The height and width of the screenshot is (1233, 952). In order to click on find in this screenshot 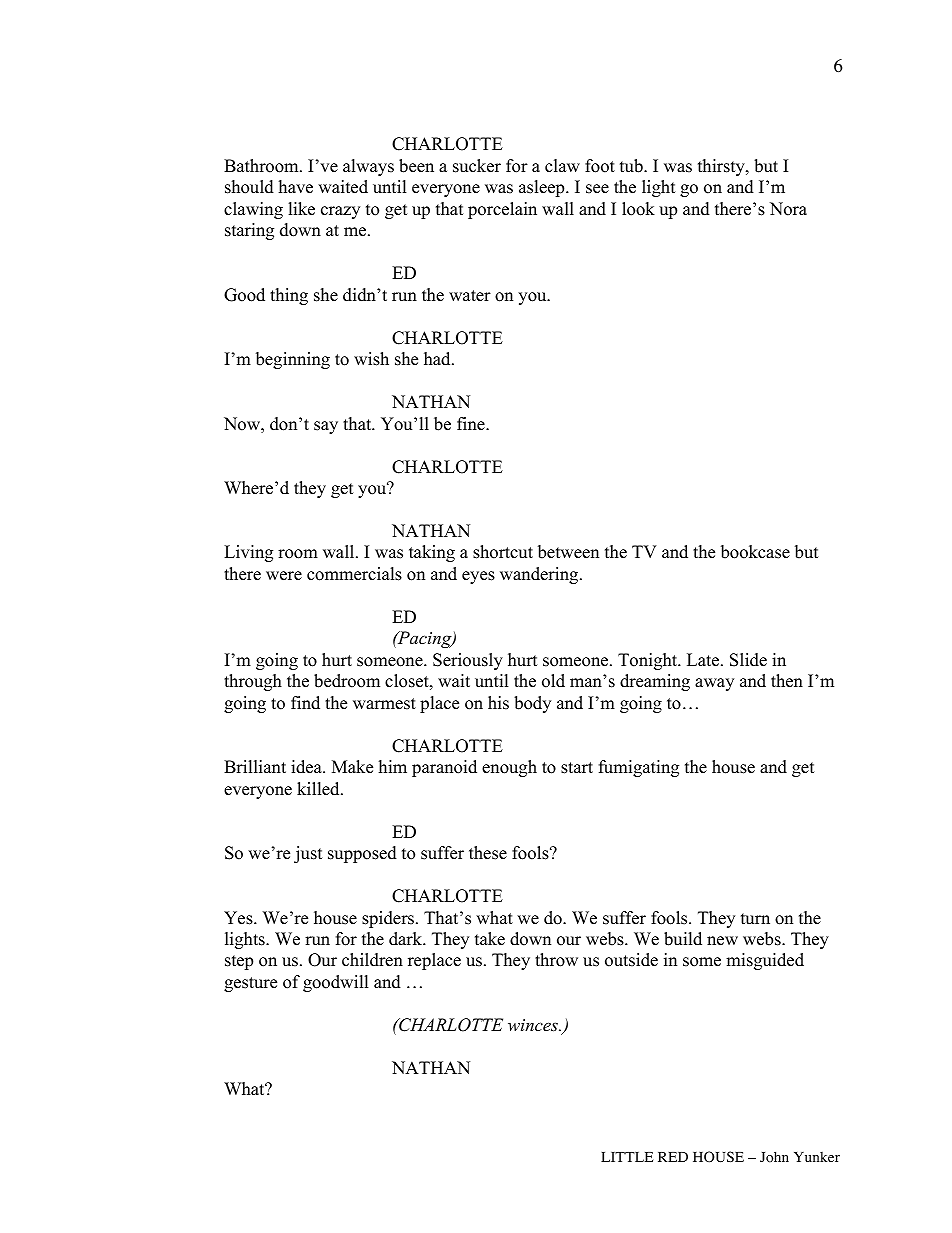, I will do `click(305, 703)`.
